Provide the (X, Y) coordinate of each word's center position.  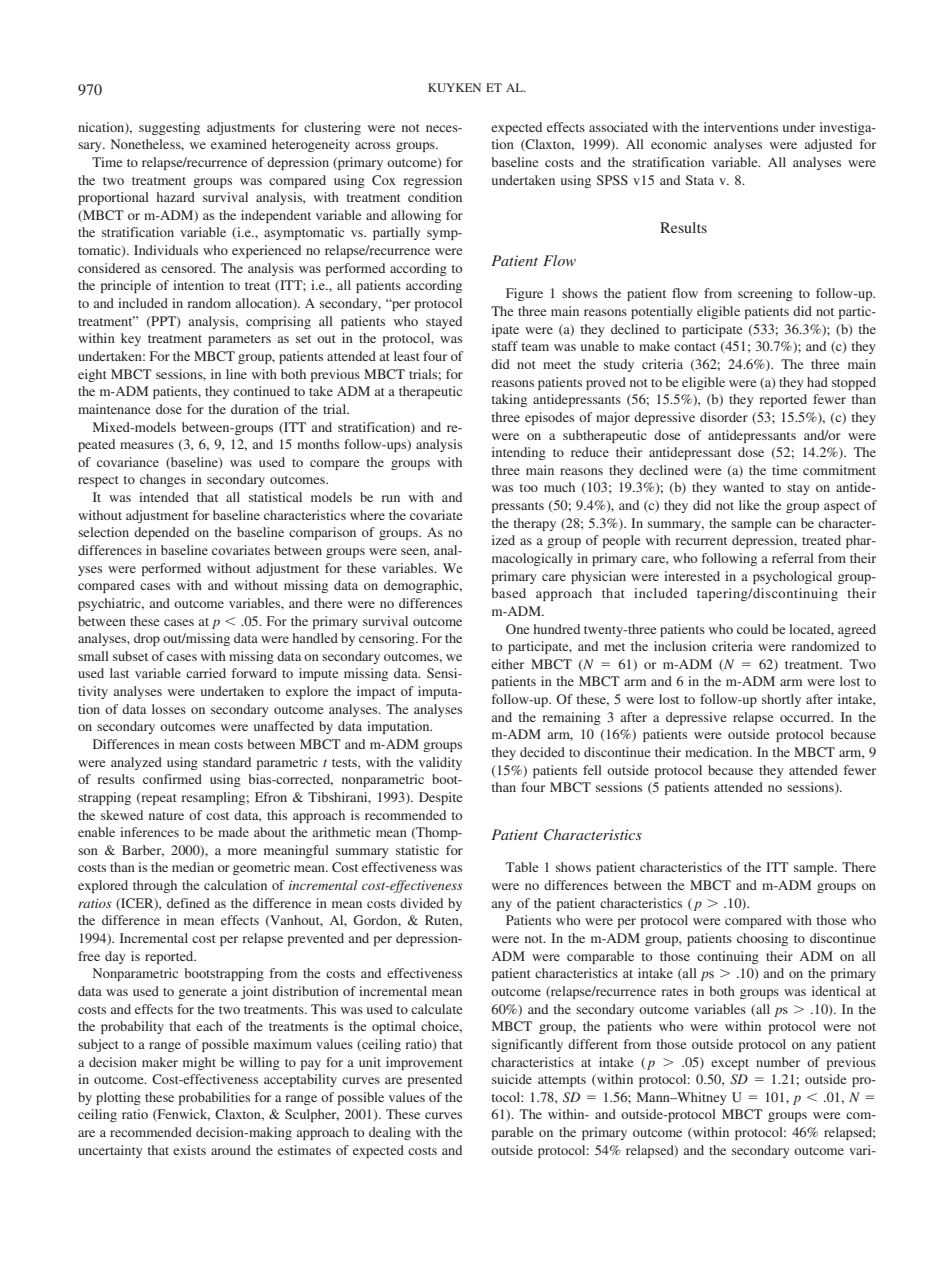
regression (432, 181)
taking (509, 400)
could (752, 629)
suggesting (169, 128)
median (193, 867)
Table (522, 867)
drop (147, 639)
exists (189, 1150)
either (507, 664)
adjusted (828, 145)
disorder (724, 417)
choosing (762, 939)
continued (261, 391)
